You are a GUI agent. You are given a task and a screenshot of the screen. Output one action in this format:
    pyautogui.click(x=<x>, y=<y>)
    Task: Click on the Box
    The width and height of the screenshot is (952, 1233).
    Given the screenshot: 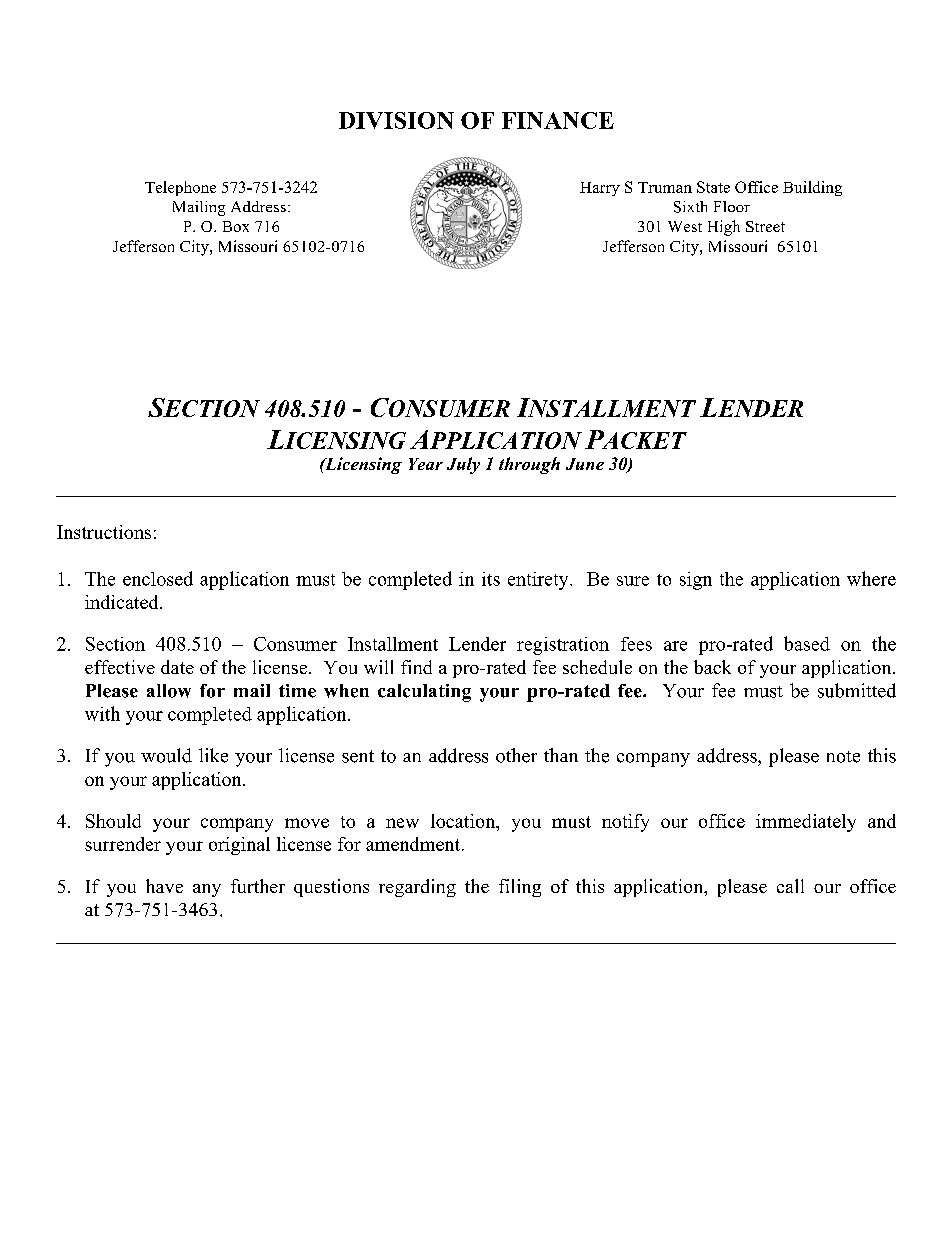 What is the action you would take?
    pyautogui.click(x=236, y=226)
